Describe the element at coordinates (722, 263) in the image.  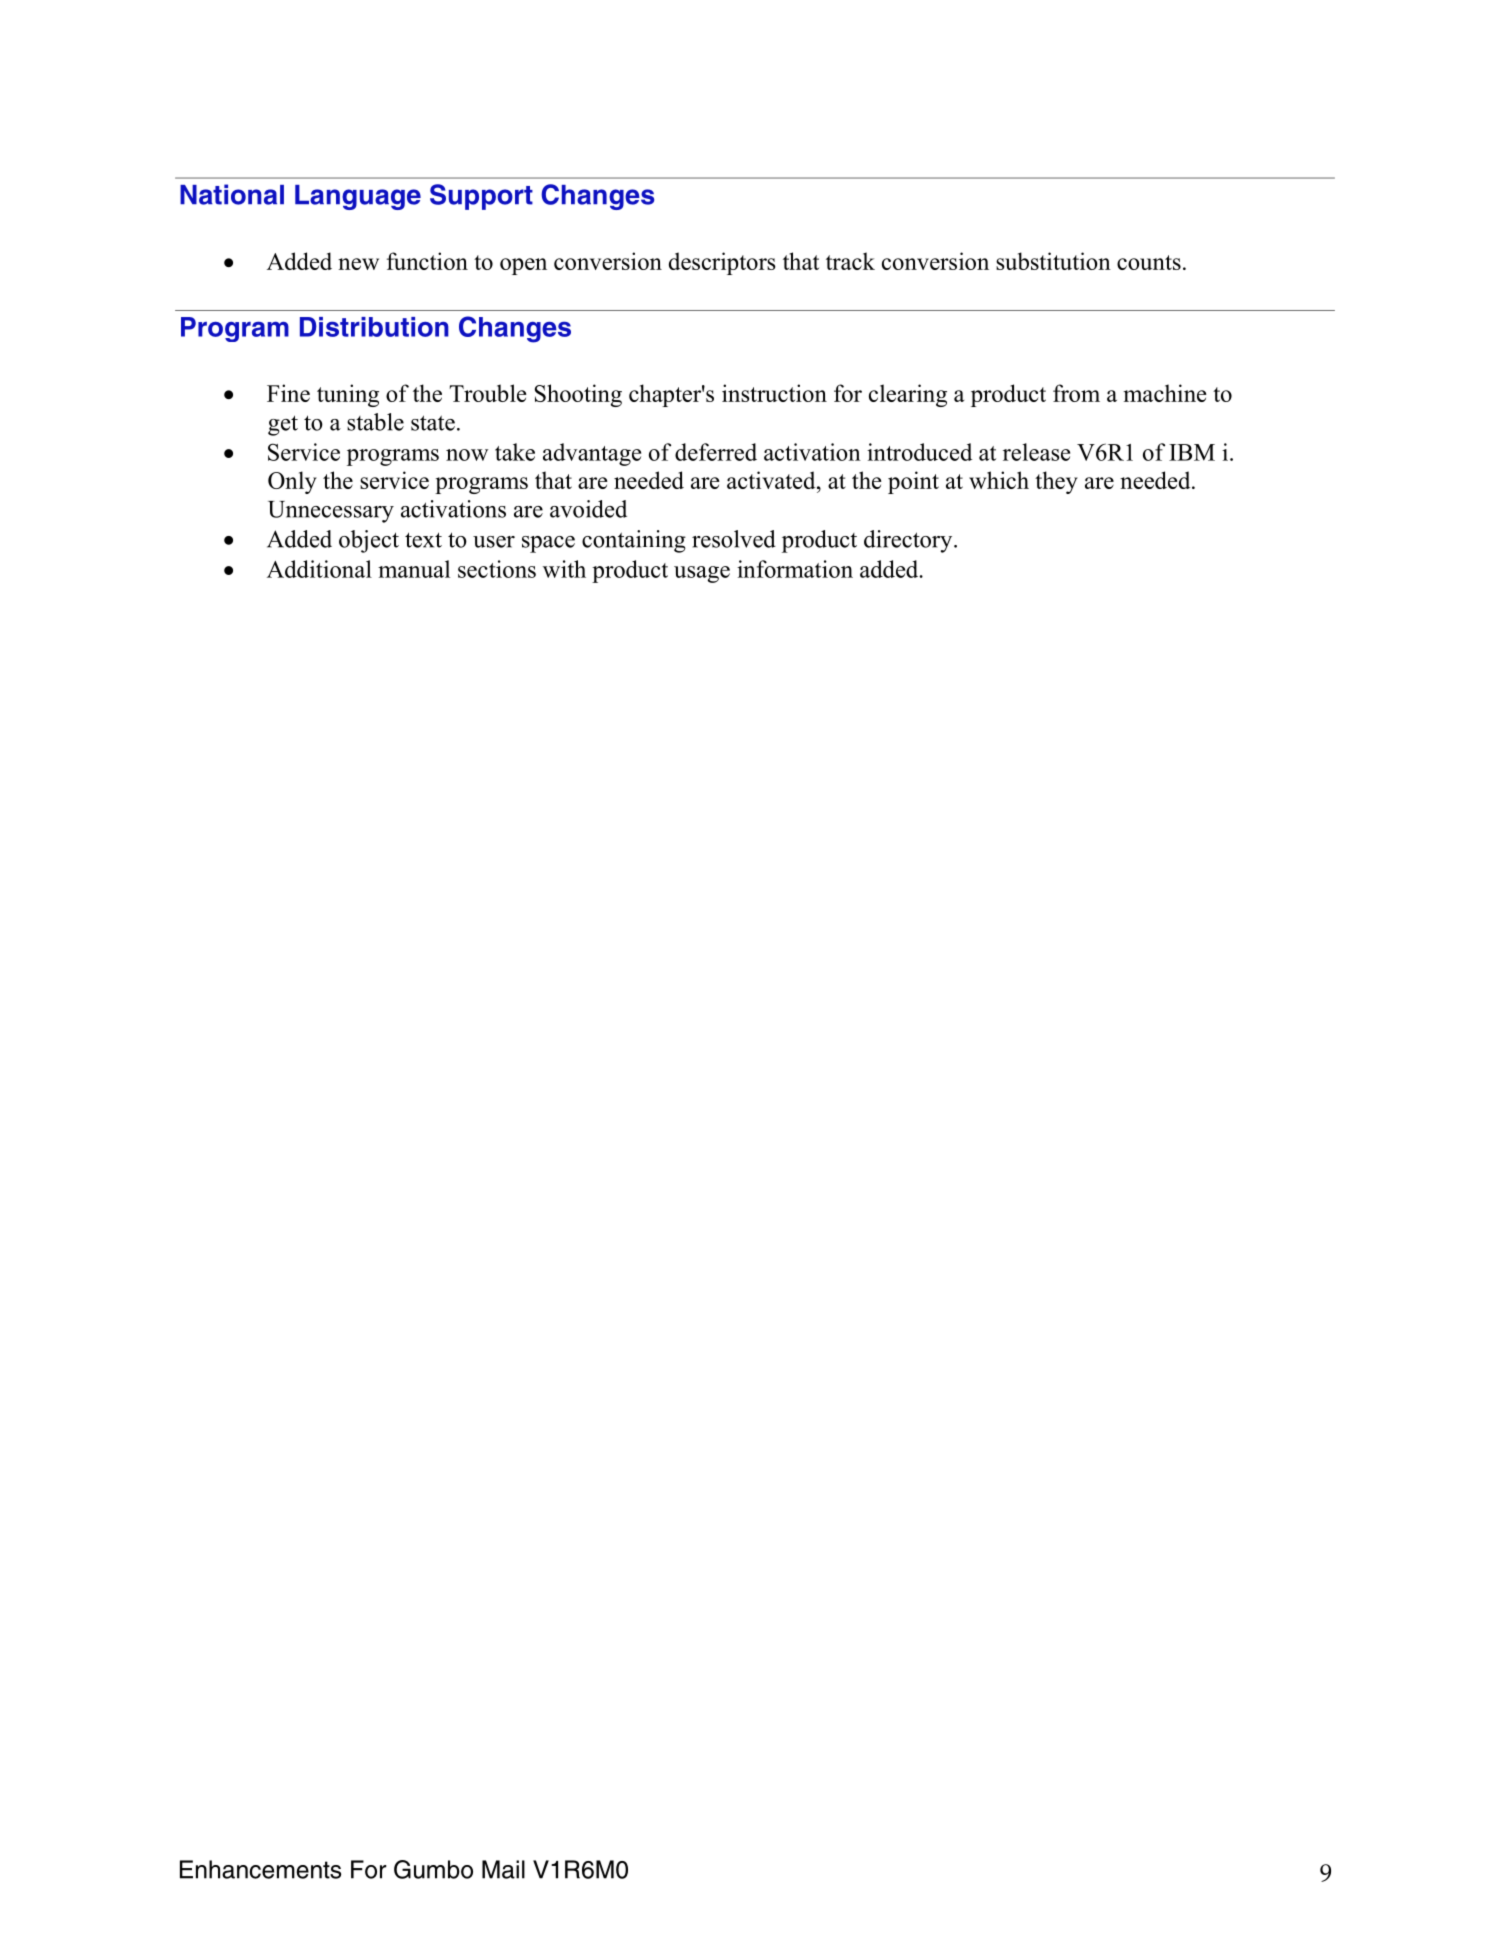
I see `descriptors` at that location.
